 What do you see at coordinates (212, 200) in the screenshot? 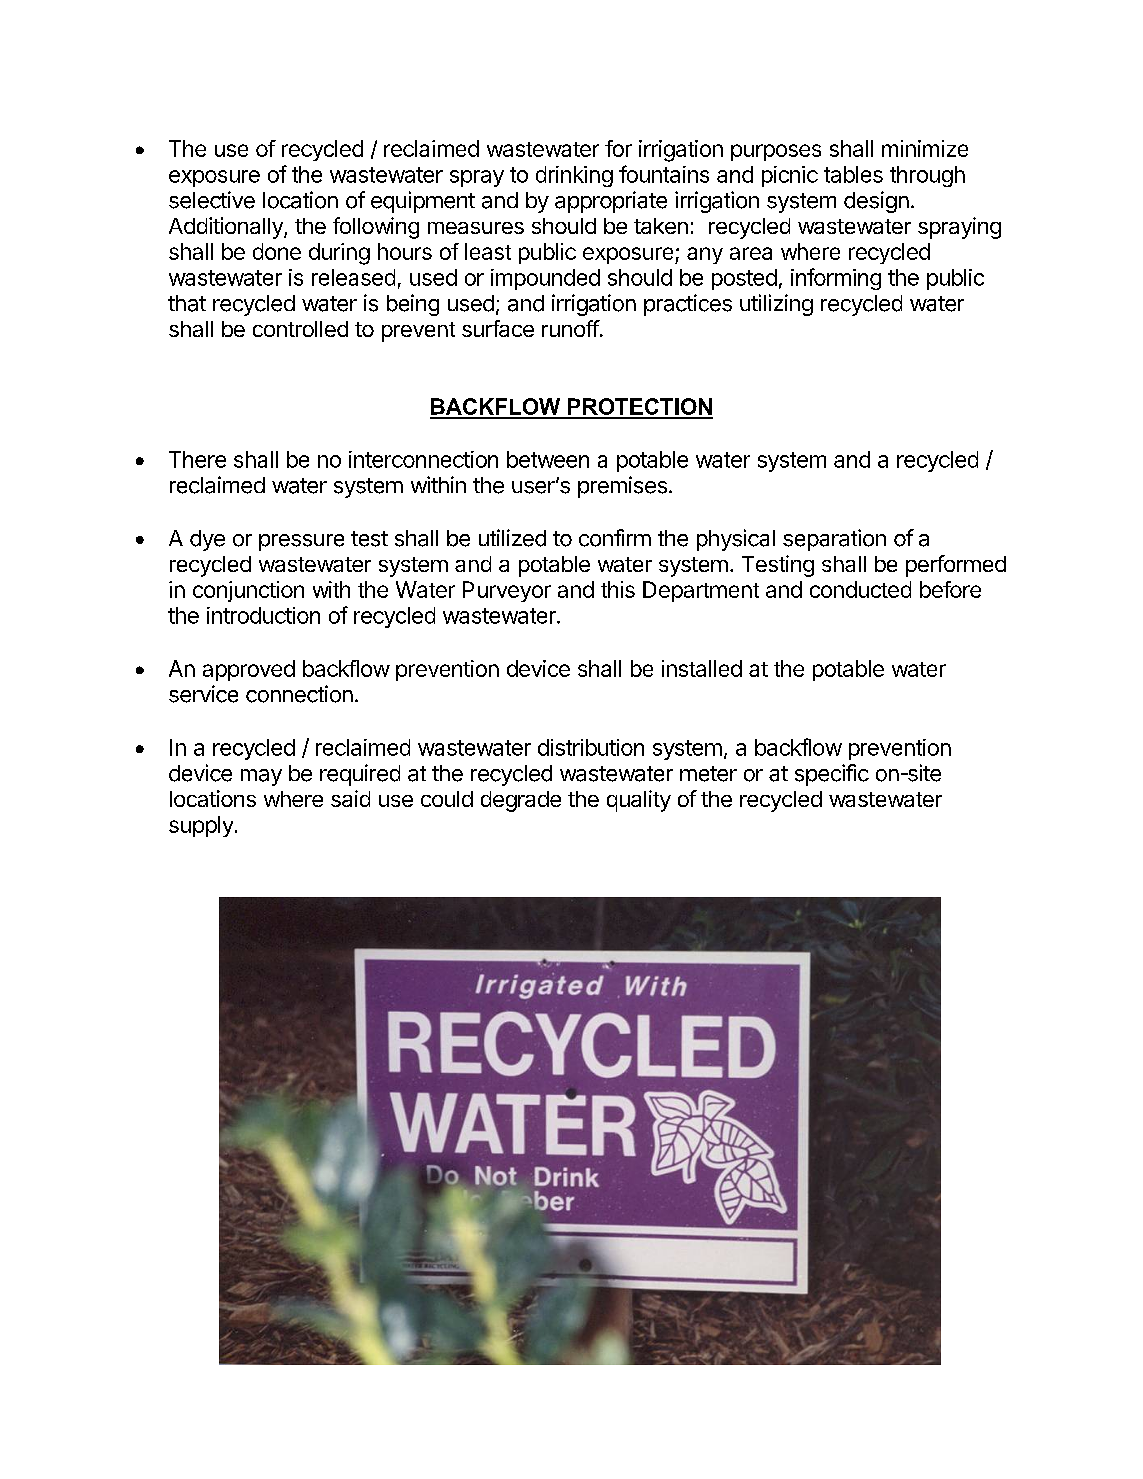
I see `selective` at bounding box center [212, 200].
